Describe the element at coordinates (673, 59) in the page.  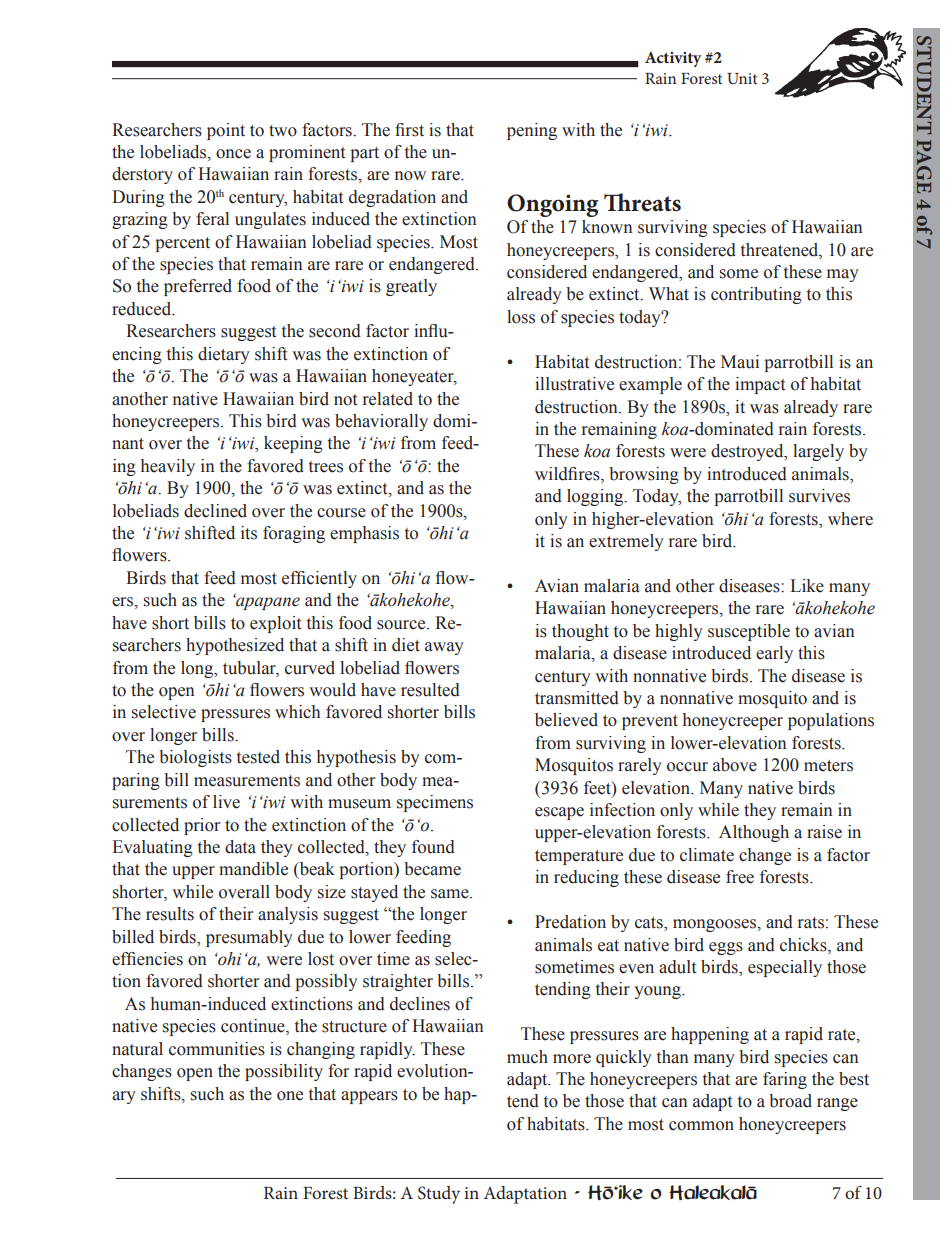
I see `Activity` at that location.
